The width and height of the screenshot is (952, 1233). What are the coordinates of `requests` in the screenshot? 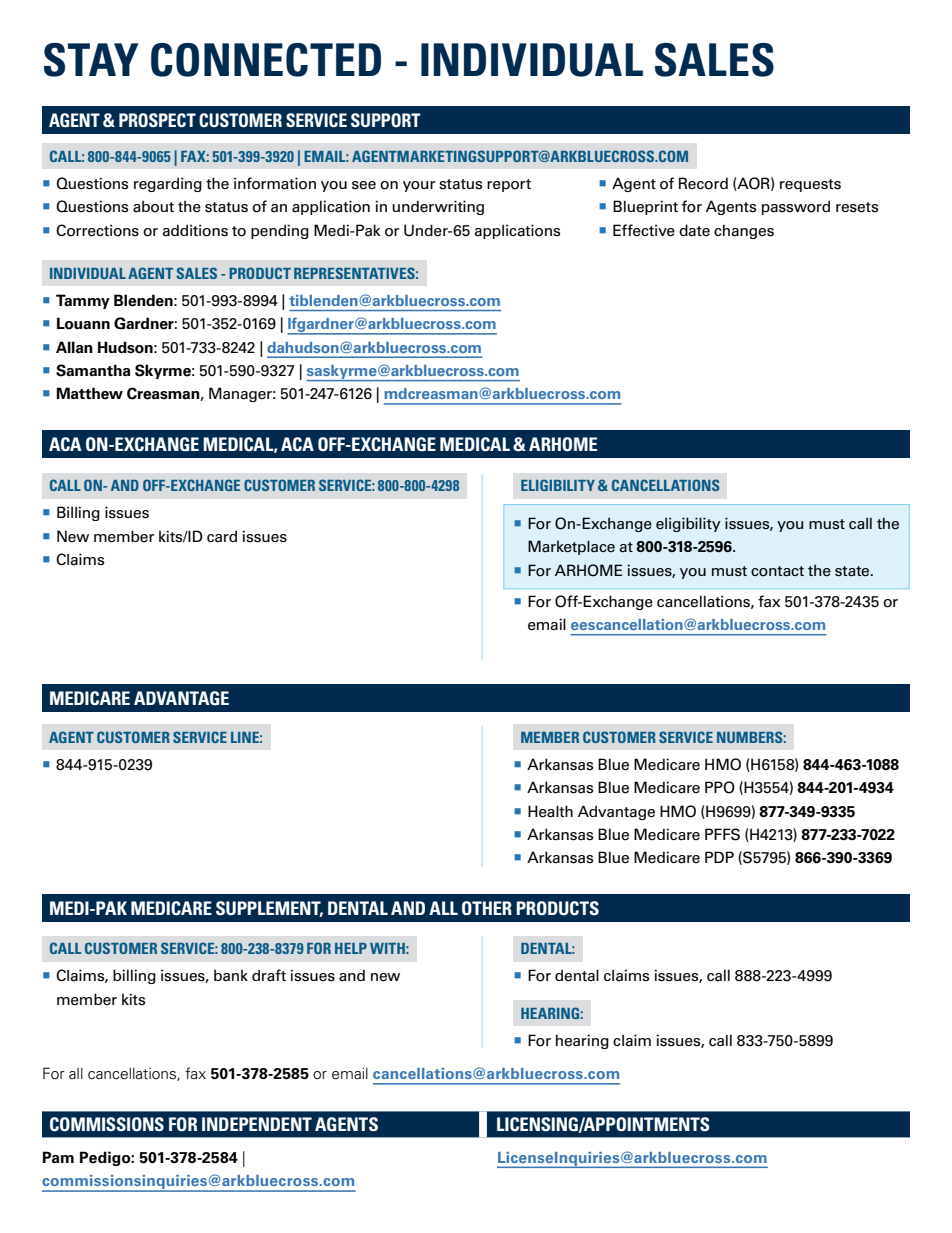 It's located at (810, 185).
